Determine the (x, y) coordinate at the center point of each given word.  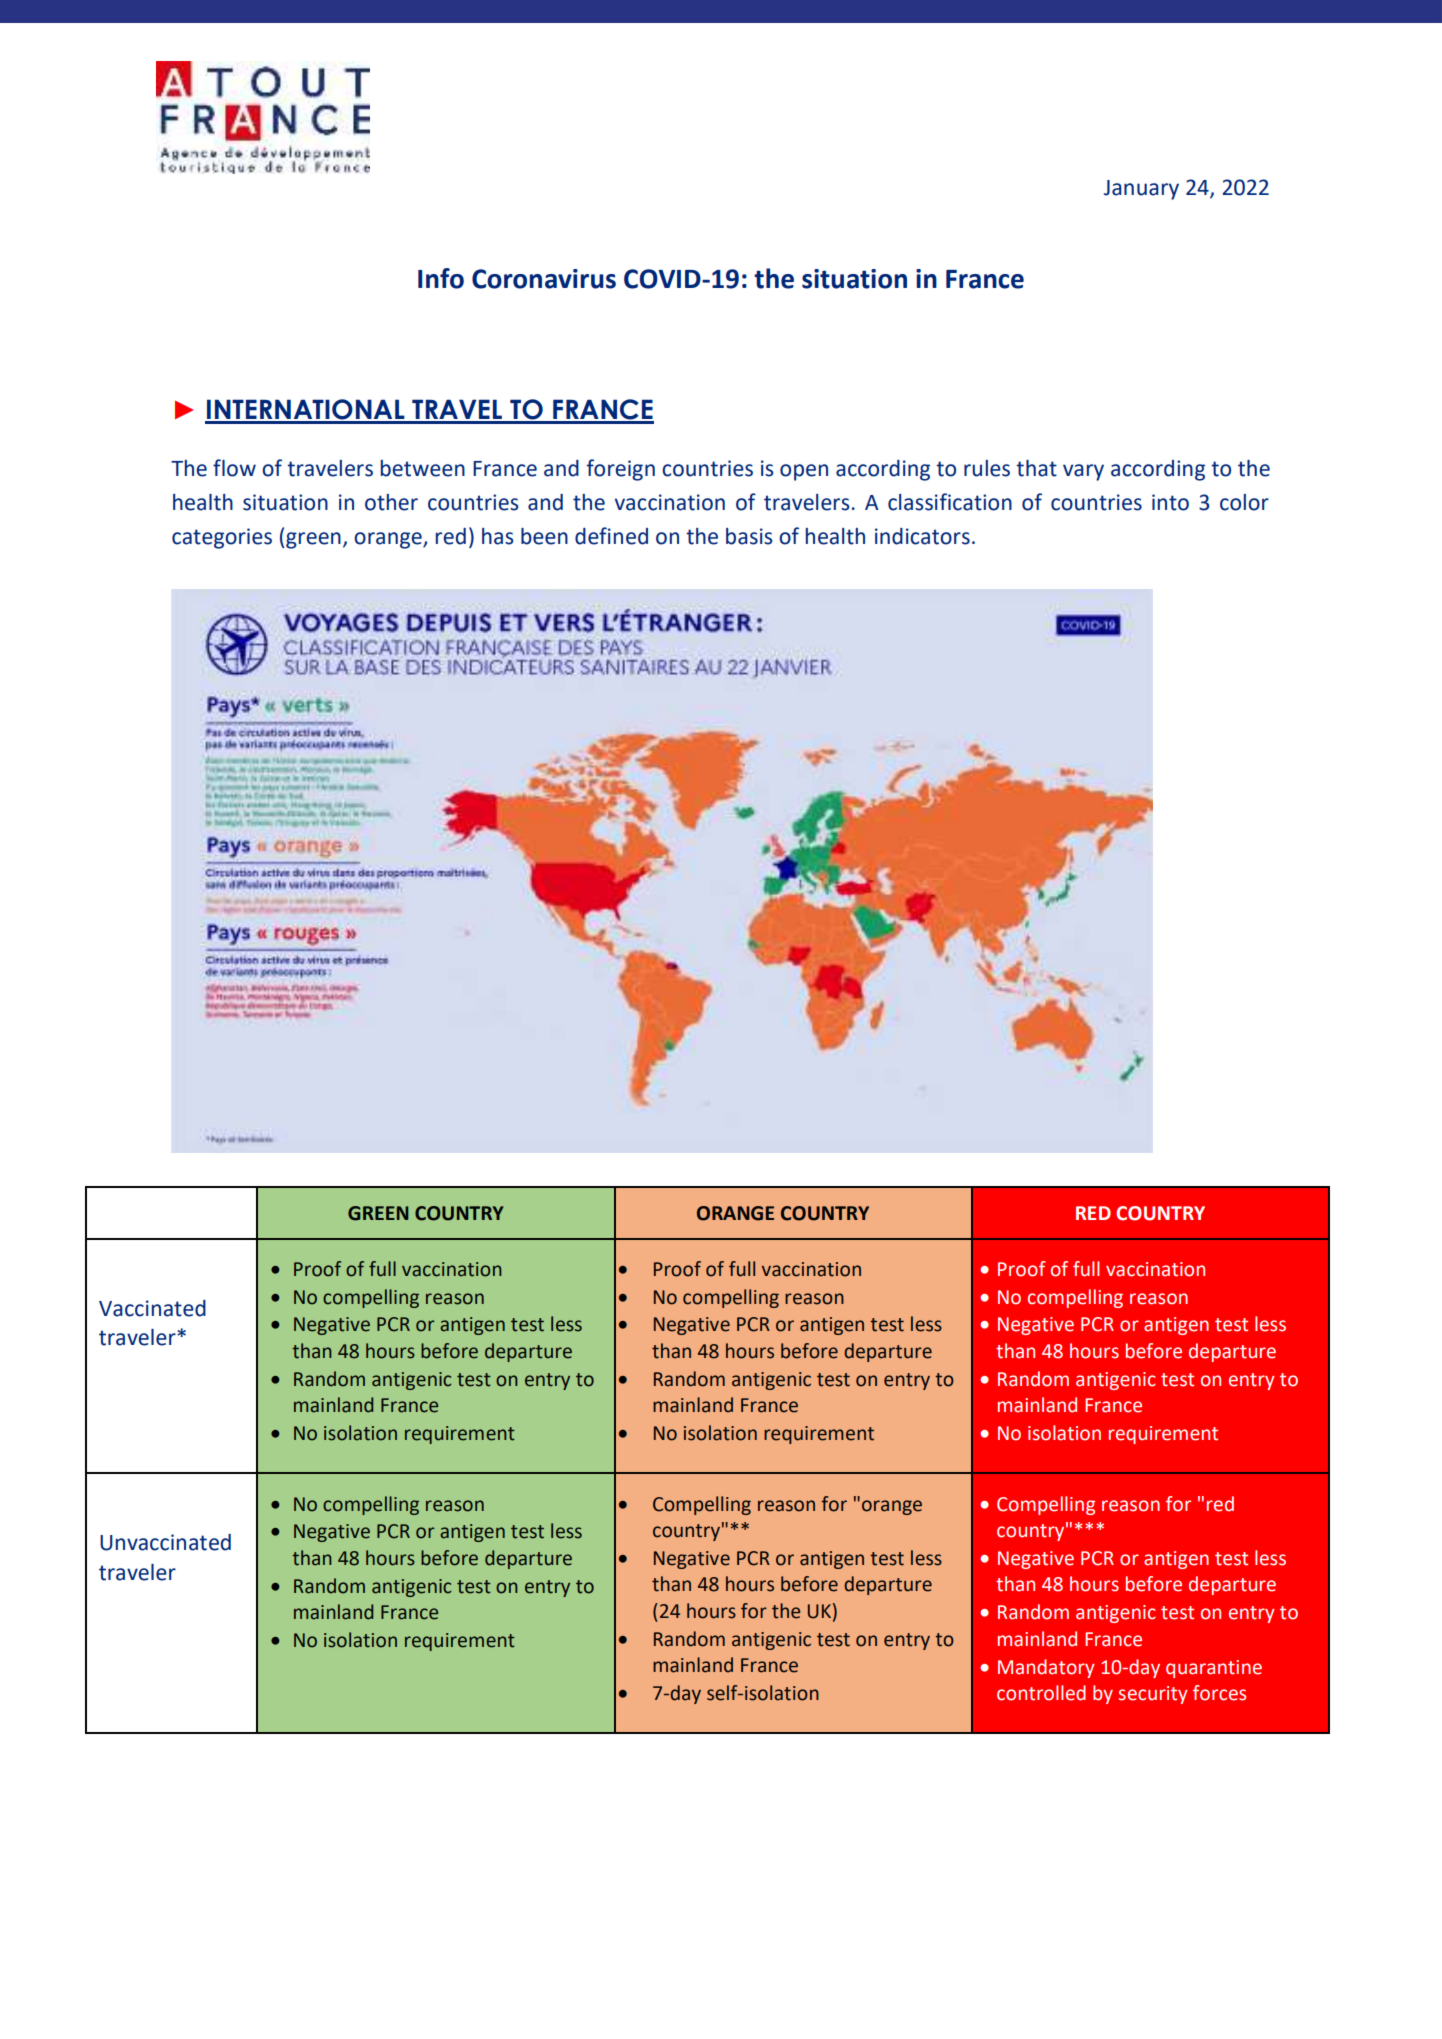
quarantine (1214, 1669)
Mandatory (1046, 1668)
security (1152, 1695)
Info (441, 278)
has (497, 536)
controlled (1041, 1693)
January (1141, 190)
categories (222, 538)
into (1170, 502)
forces (1219, 1693)
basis (749, 536)
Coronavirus (544, 279)
